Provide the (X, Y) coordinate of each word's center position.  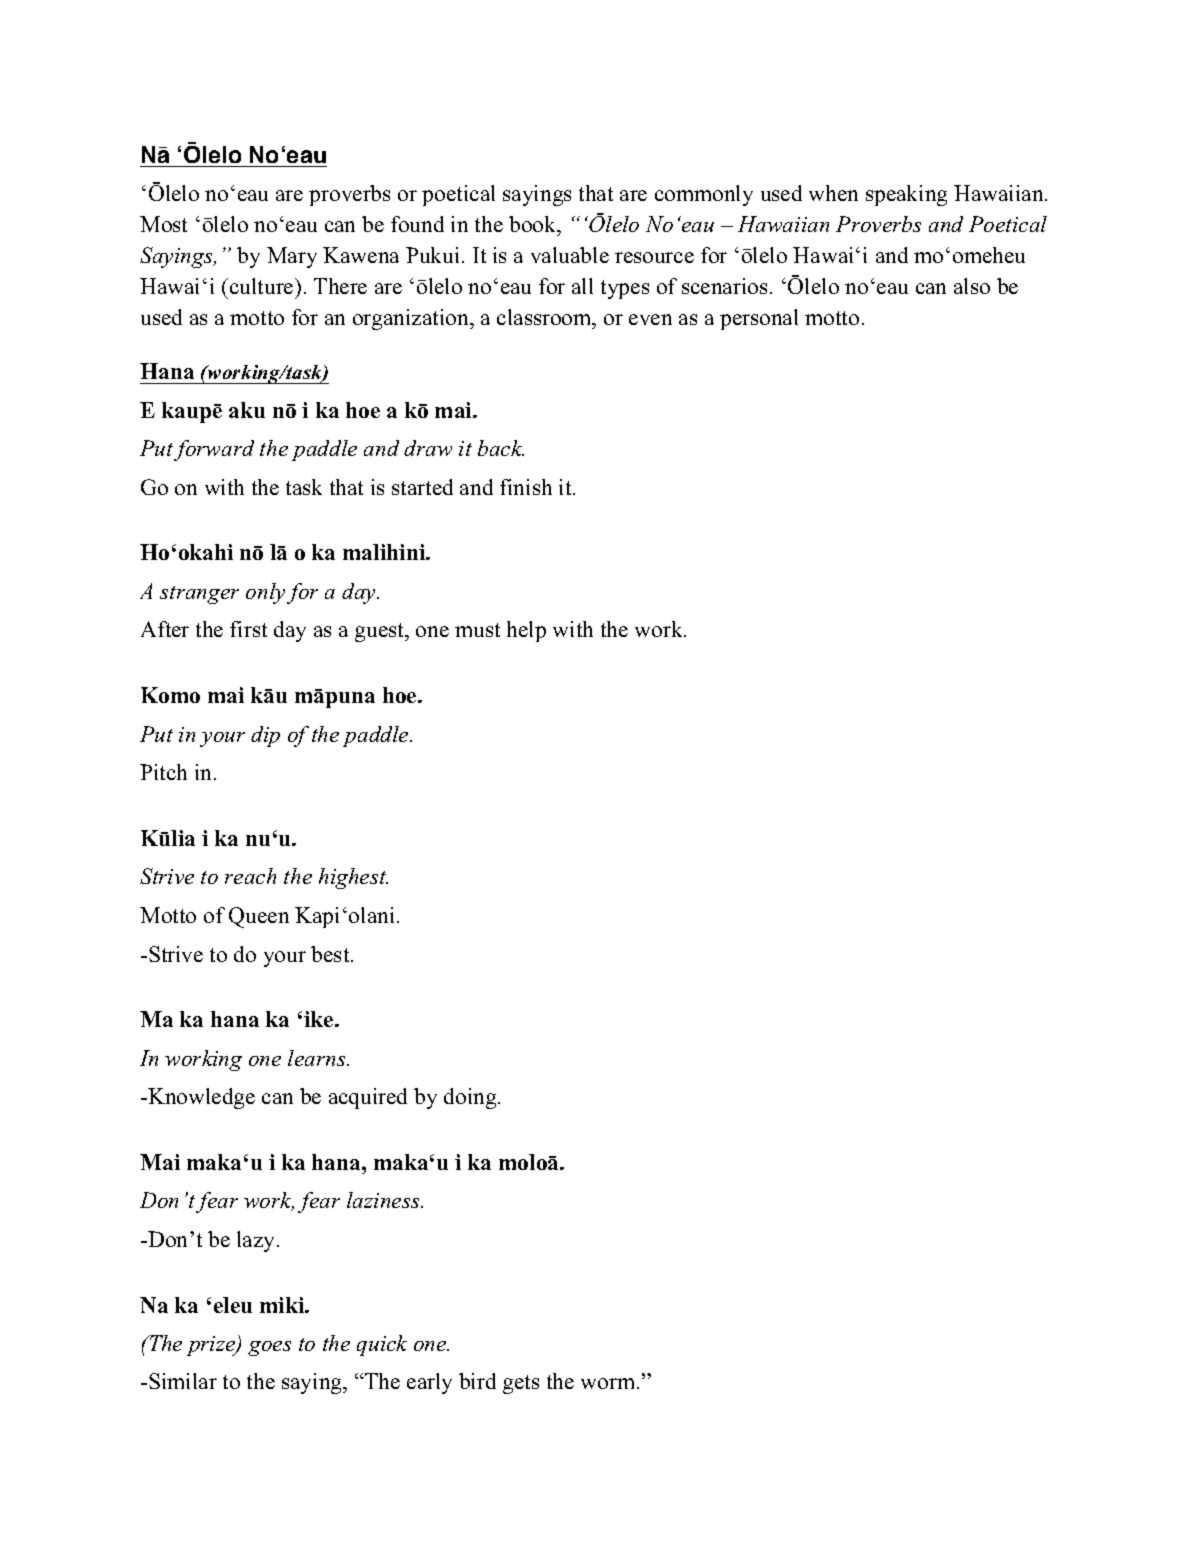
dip (265, 736)
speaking (906, 195)
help (526, 631)
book (534, 224)
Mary (292, 257)
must (477, 630)
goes (269, 1348)
